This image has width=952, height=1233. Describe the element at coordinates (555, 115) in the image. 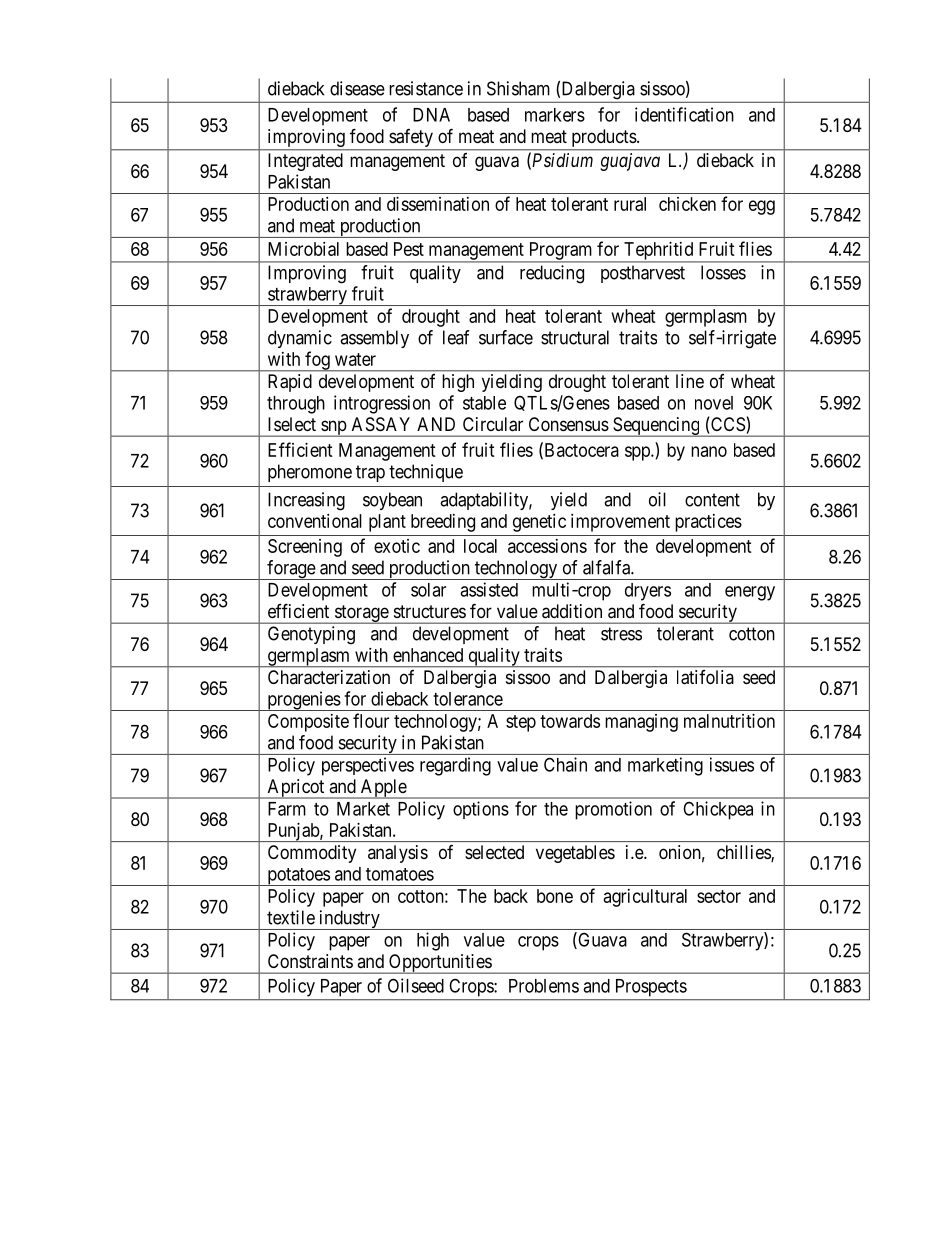

I see `markers` at that location.
